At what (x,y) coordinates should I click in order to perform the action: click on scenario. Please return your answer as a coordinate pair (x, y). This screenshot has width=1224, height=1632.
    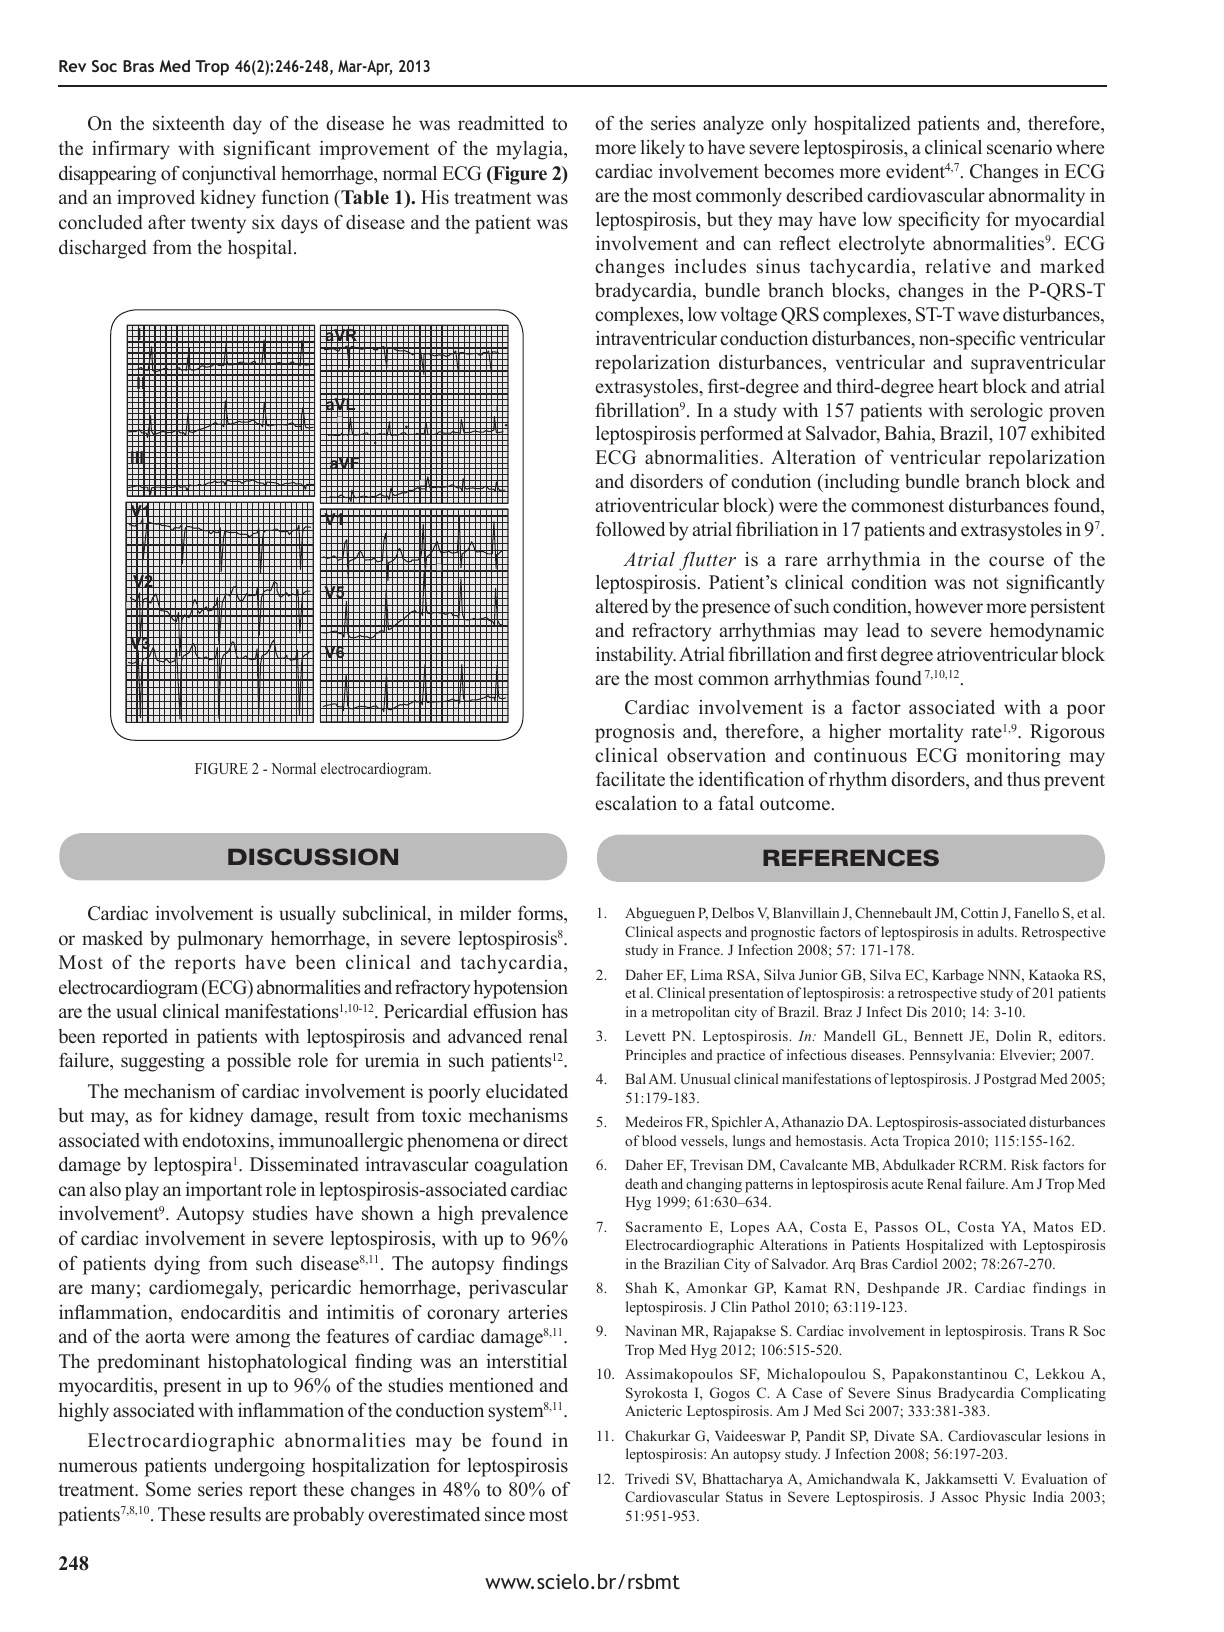
    Looking at the image, I should click on (1019, 147).
